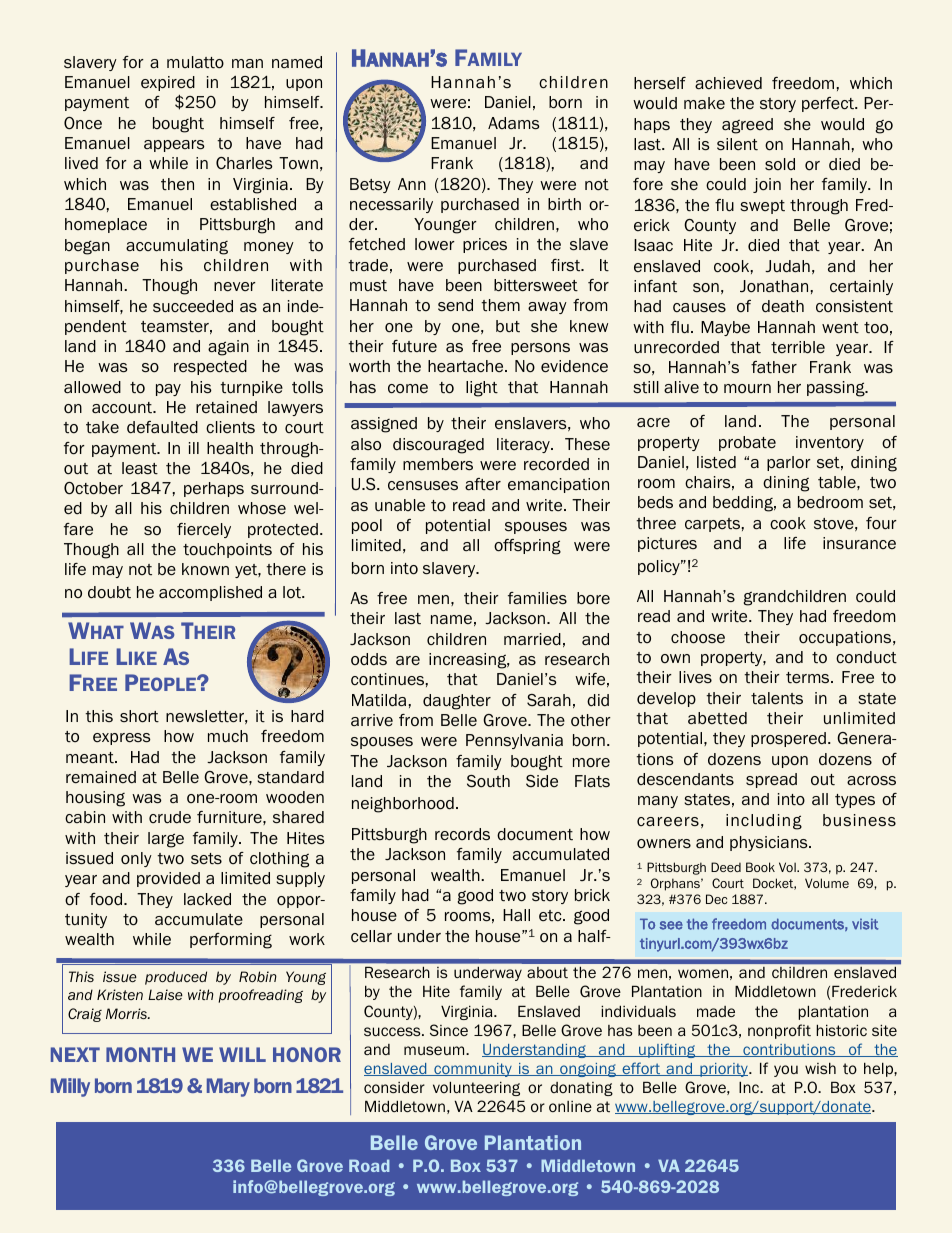 This screenshot has height=1233, width=952. What do you see at coordinates (210, 593) in the screenshot?
I see `accomplished` at bounding box center [210, 593].
